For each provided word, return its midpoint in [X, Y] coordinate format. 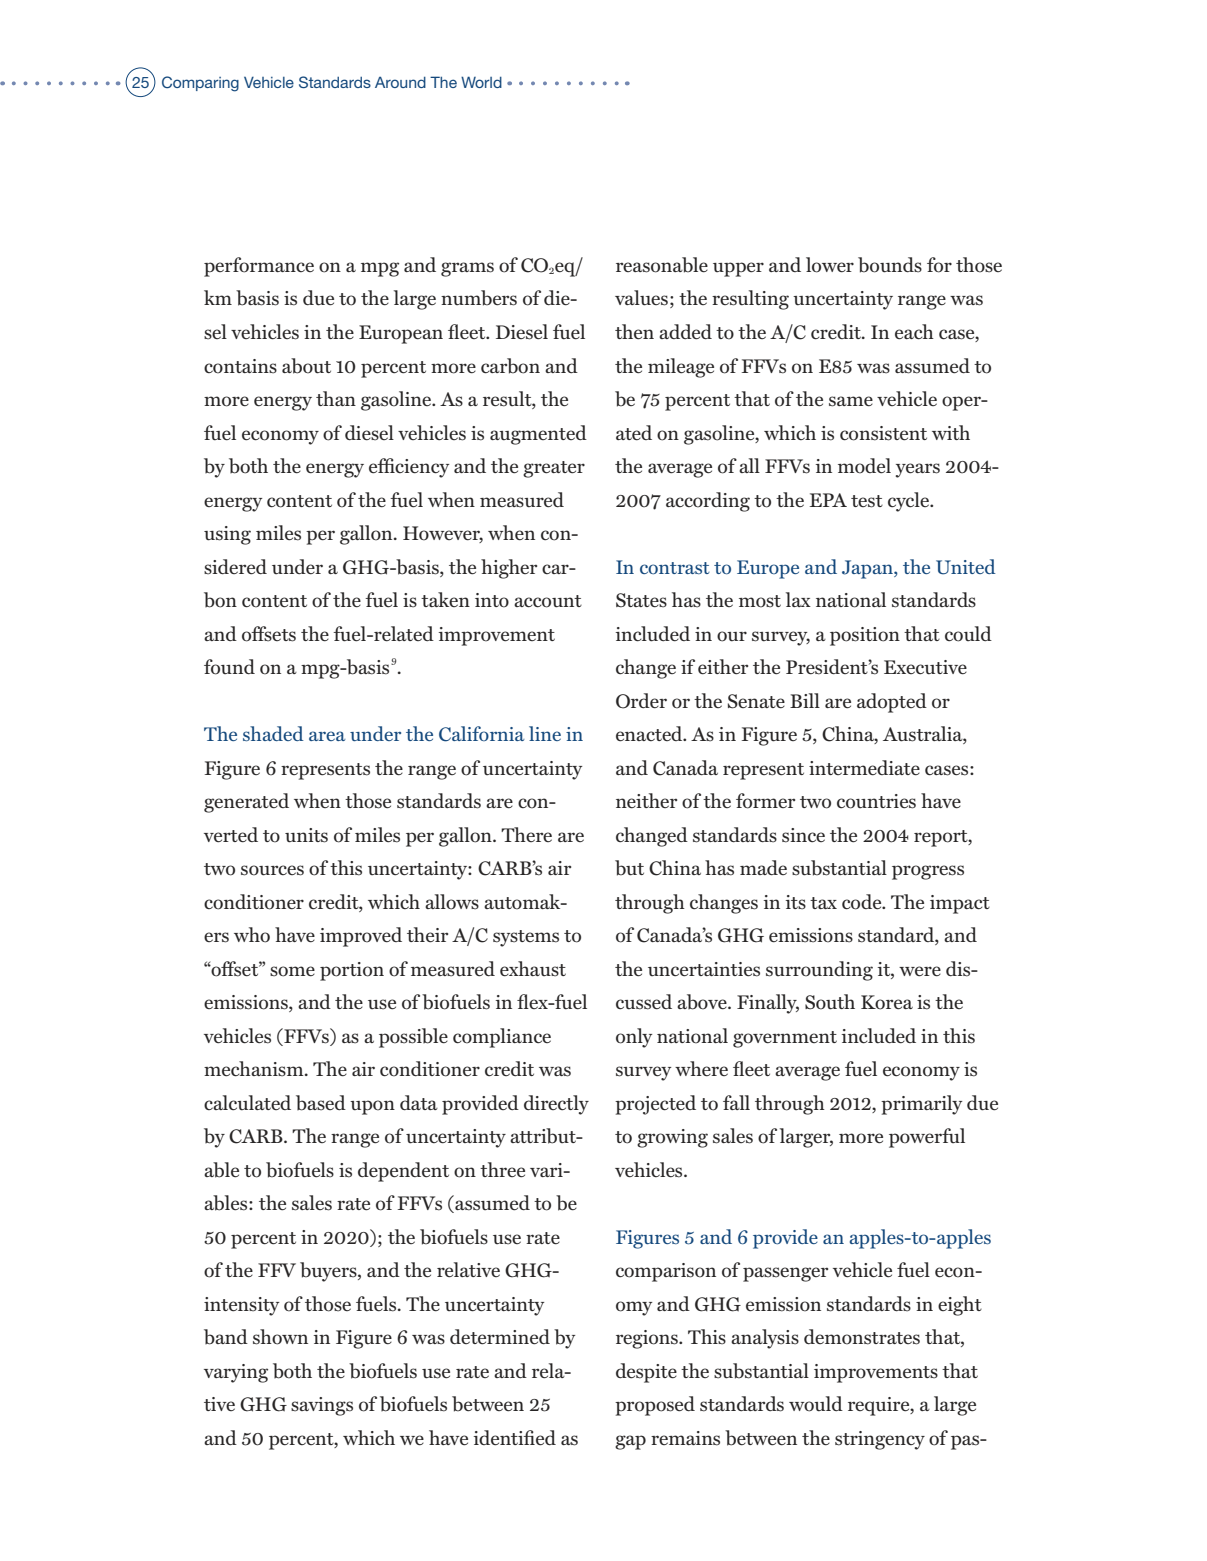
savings [322, 1406]
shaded [273, 733]
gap [630, 1442]
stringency [880, 1440]
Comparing [200, 84]
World [481, 82]
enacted [650, 734]
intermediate [864, 767]
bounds [890, 265]
